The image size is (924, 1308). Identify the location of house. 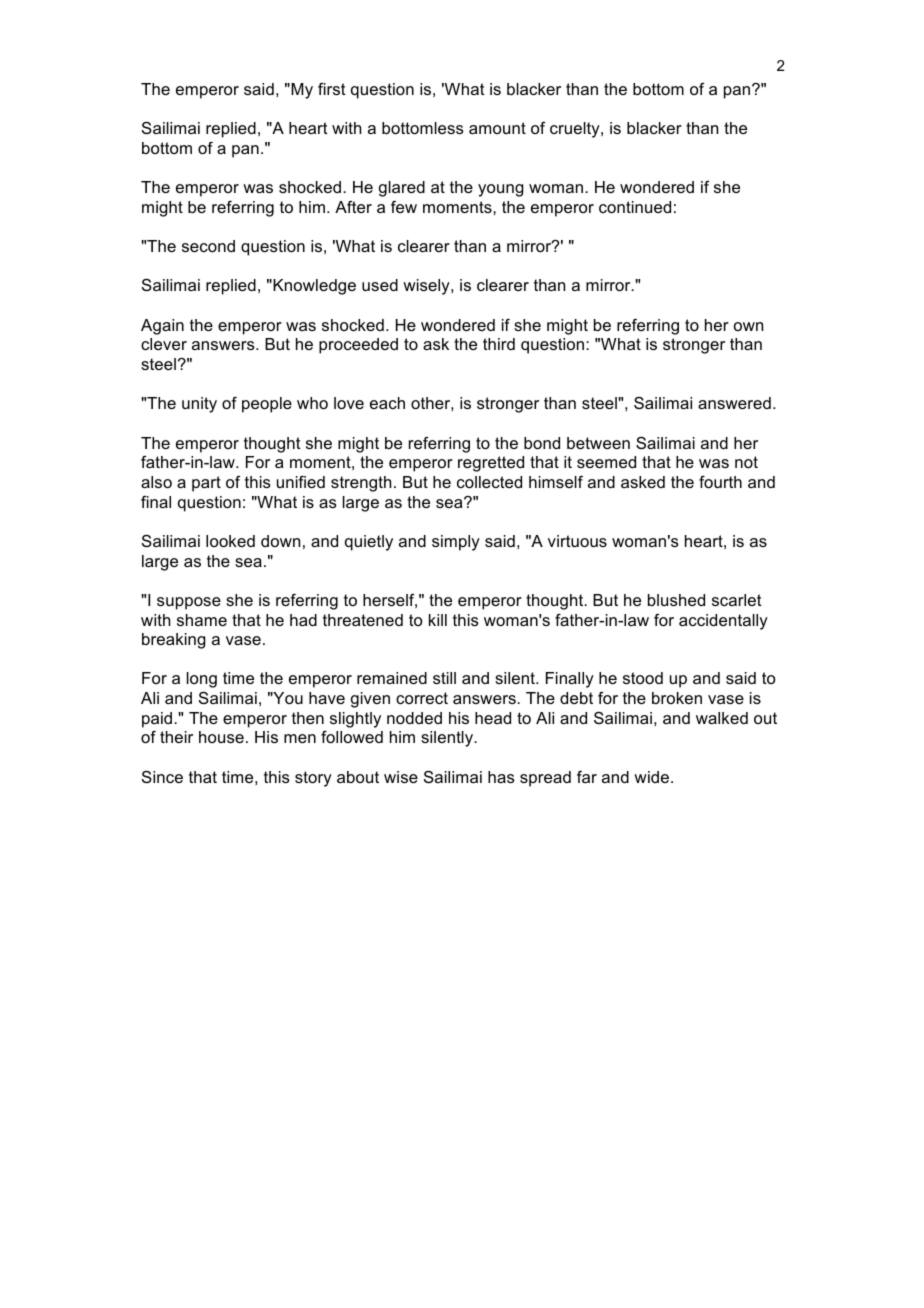
(221, 737).
